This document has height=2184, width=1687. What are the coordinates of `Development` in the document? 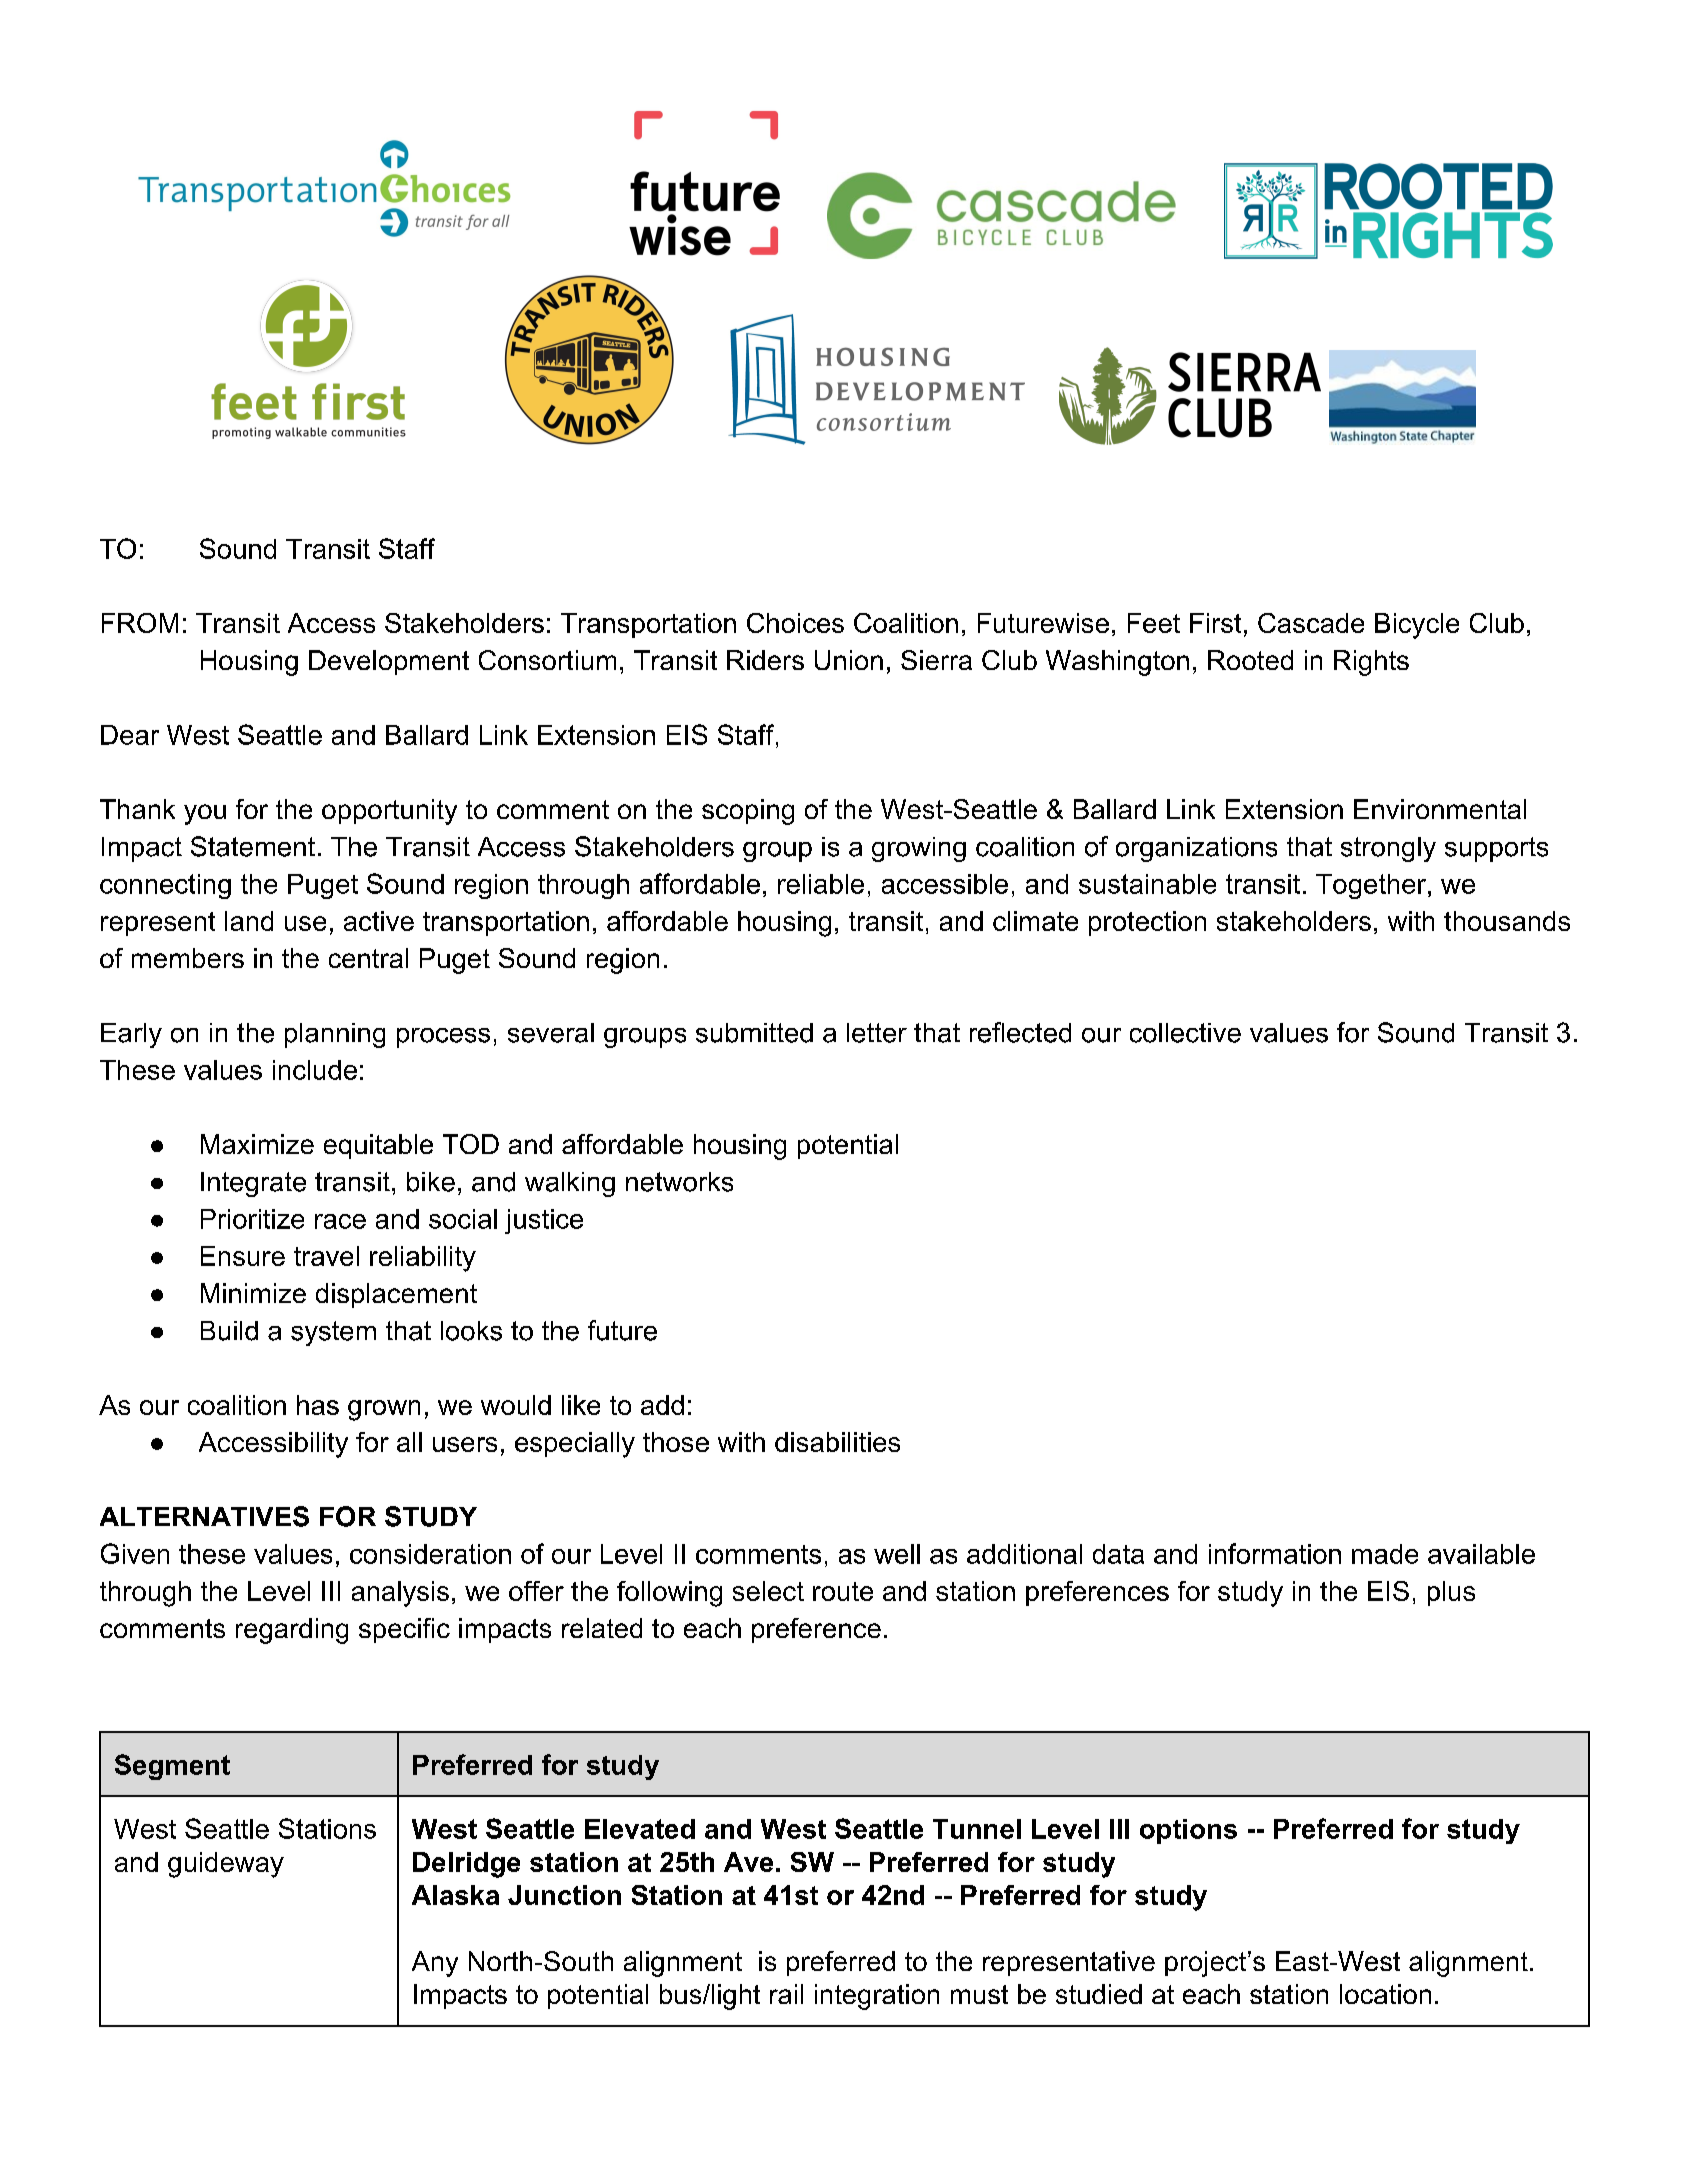 It's located at (389, 662).
